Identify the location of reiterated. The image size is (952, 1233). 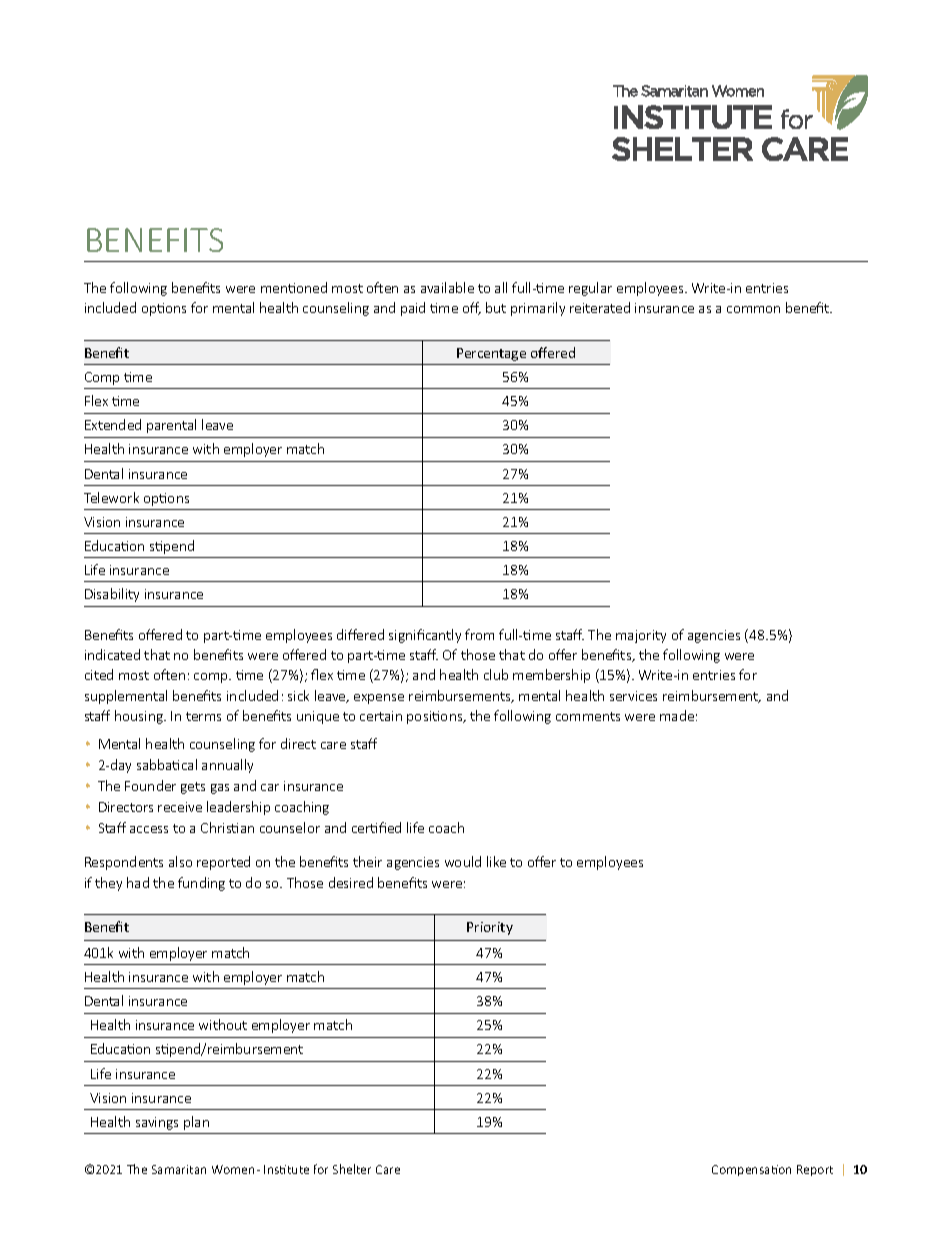
(600, 307).
